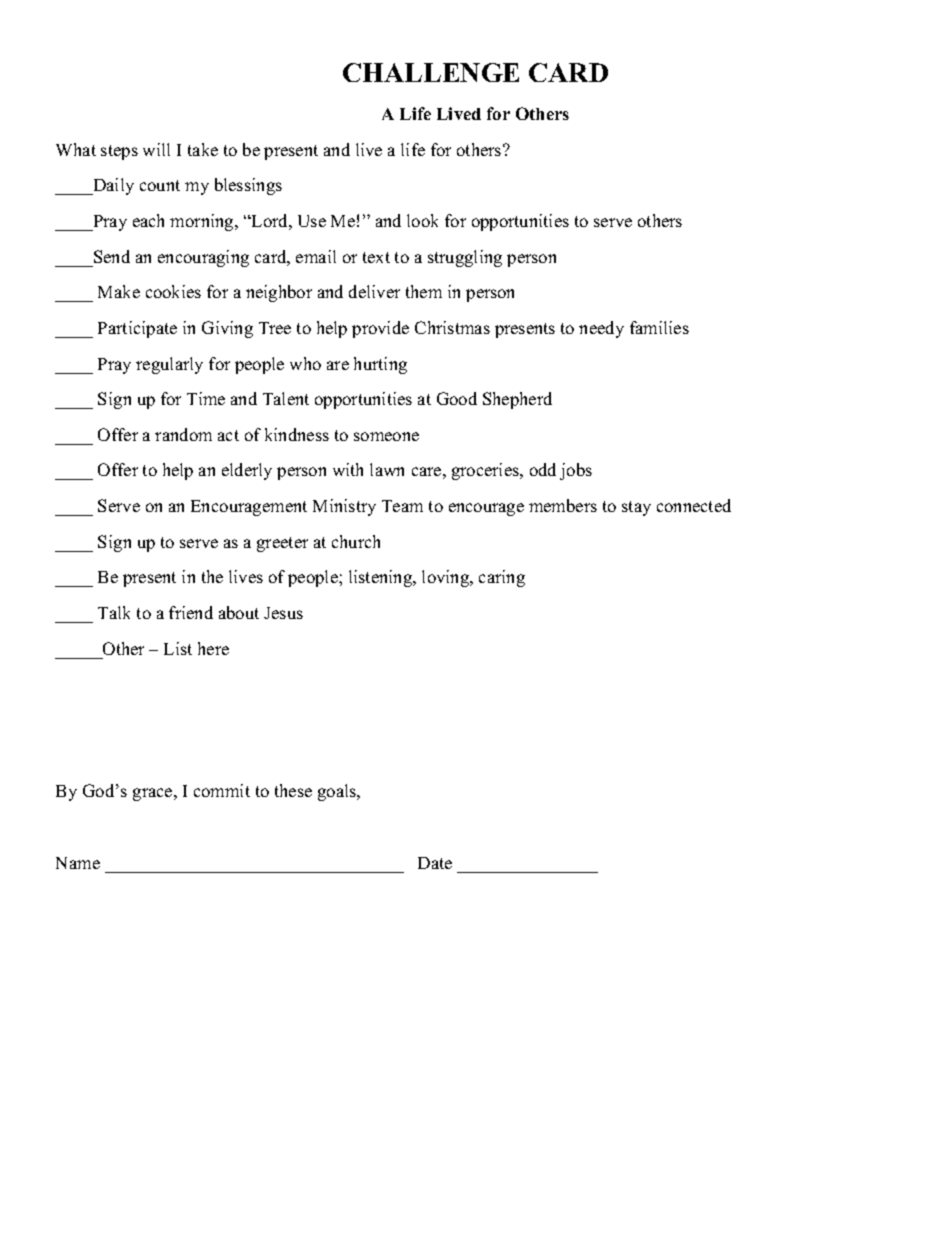 This screenshot has width=952, height=1233. What do you see at coordinates (156, 149) in the screenshot?
I see `will` at bounding box center [156, 149].
